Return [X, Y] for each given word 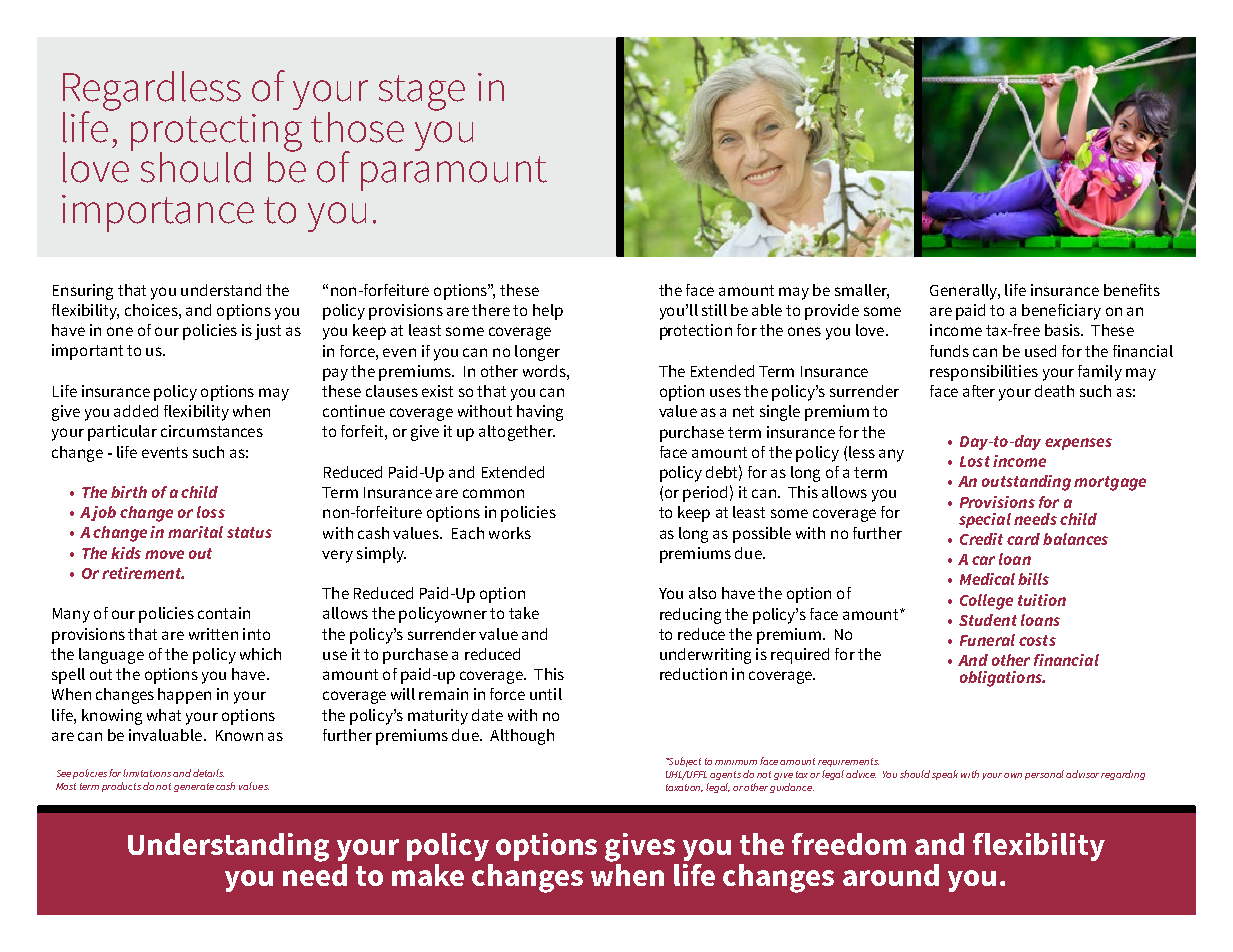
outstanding [1026, 483]
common [493, 493]
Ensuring [83, 292]
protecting [216, 134]
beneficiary [1061, 312]
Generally [964, 292]
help [548, 312]
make [428, 875]
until [546, 694]
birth [129, 492]
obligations [1002, 679]
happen [184, 696]
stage [422, 93]
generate [194, 787]
